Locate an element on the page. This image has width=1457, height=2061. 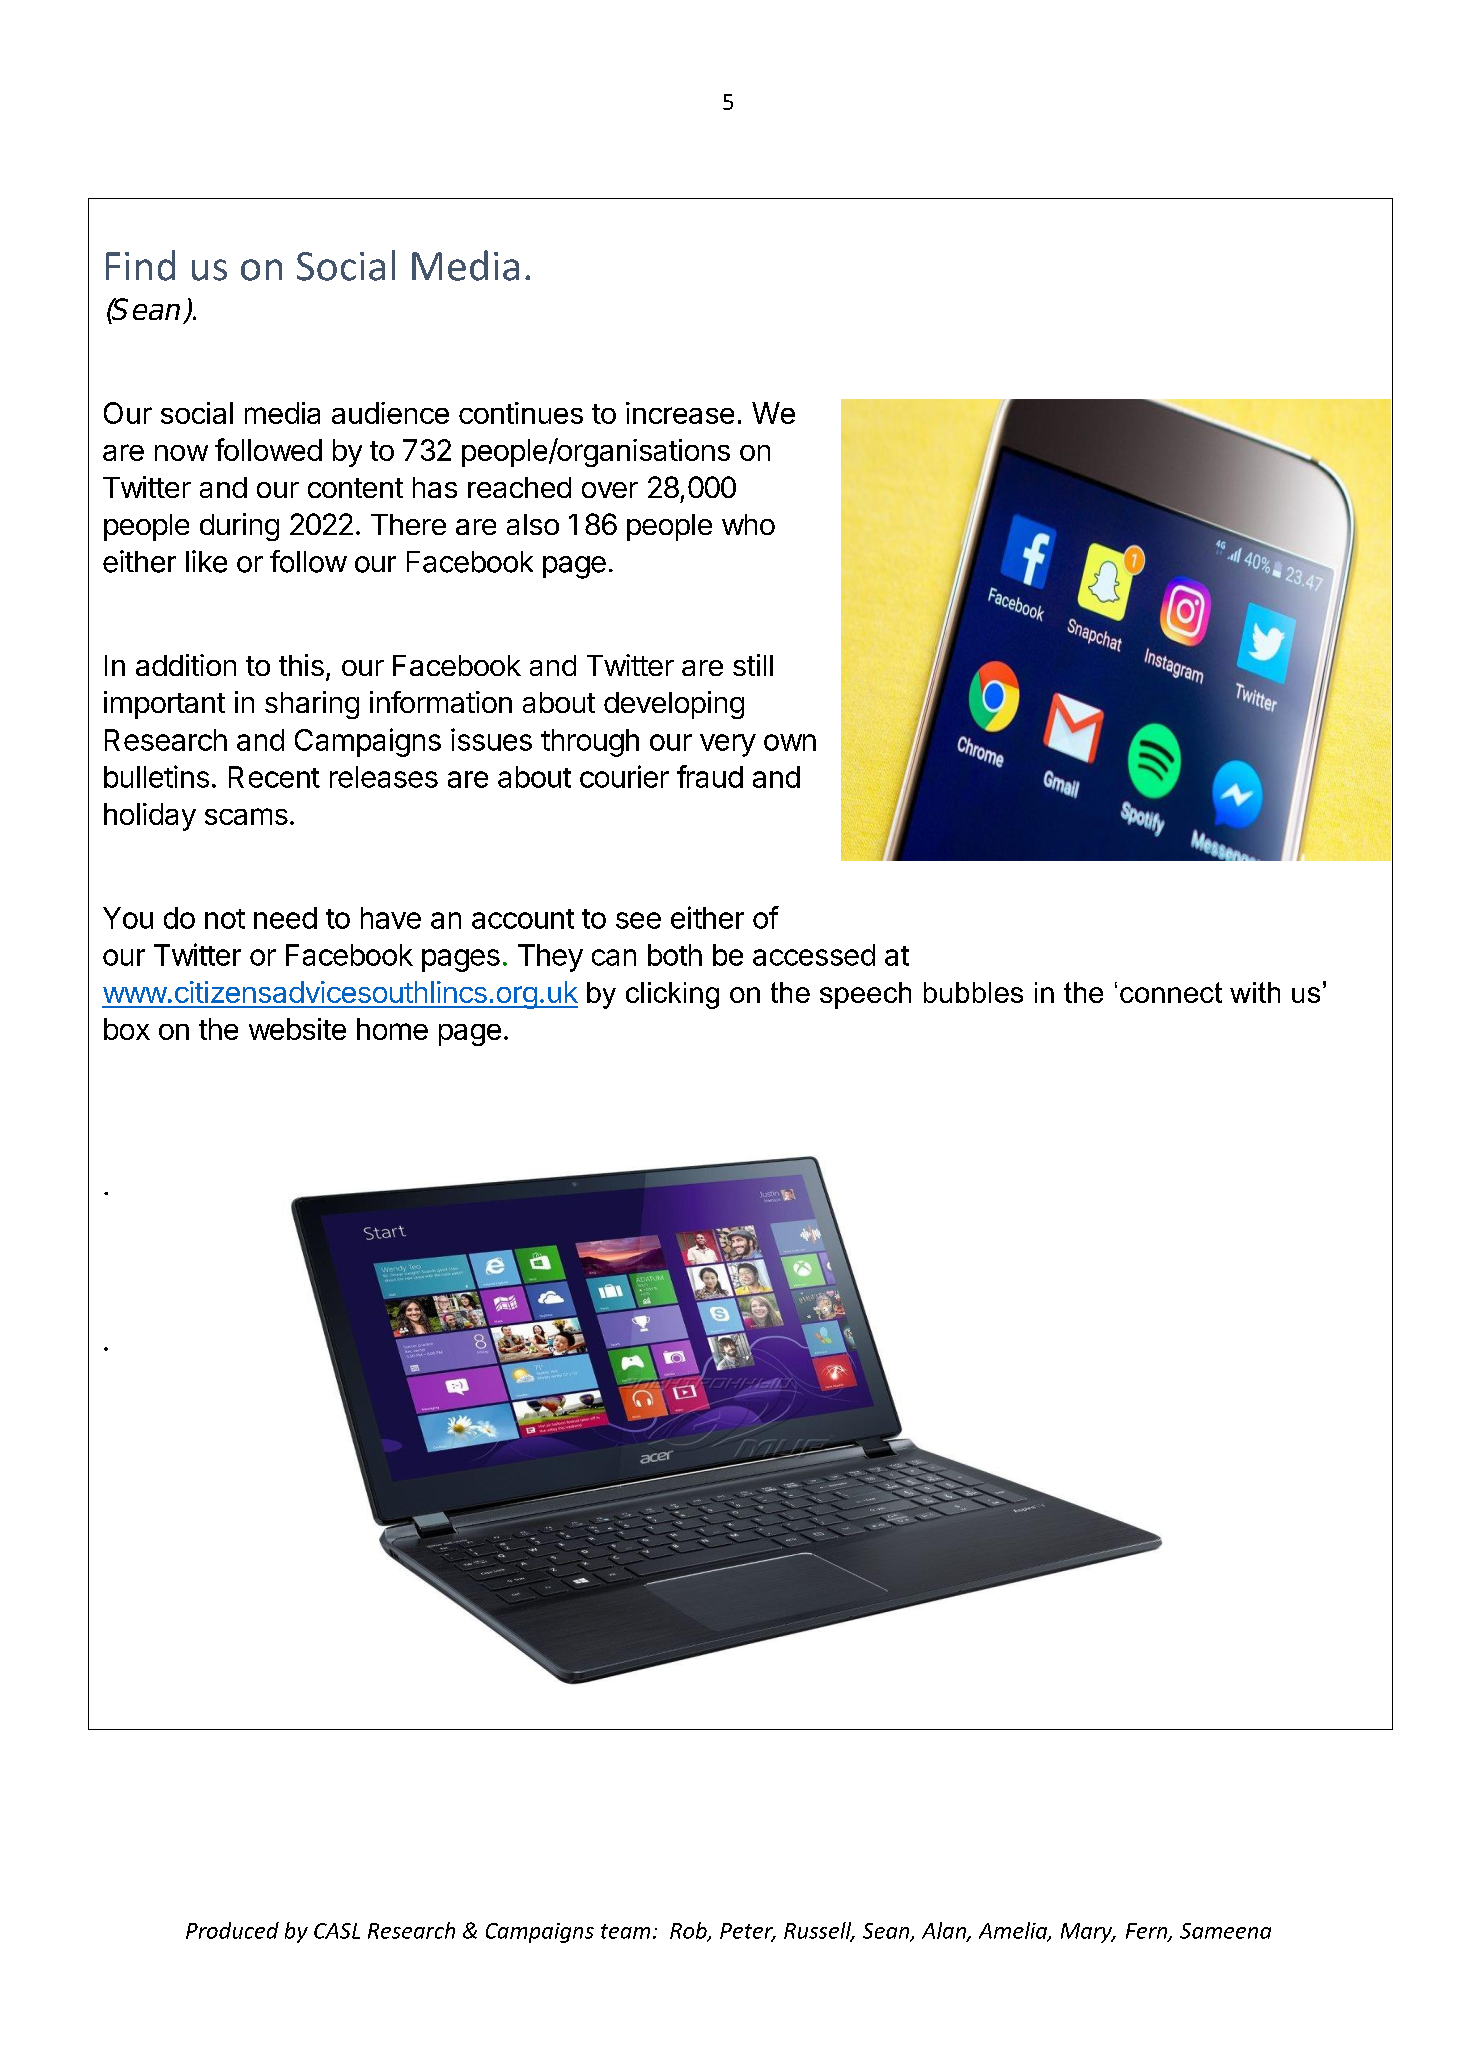
increase is located at coordinates (680, 413).
